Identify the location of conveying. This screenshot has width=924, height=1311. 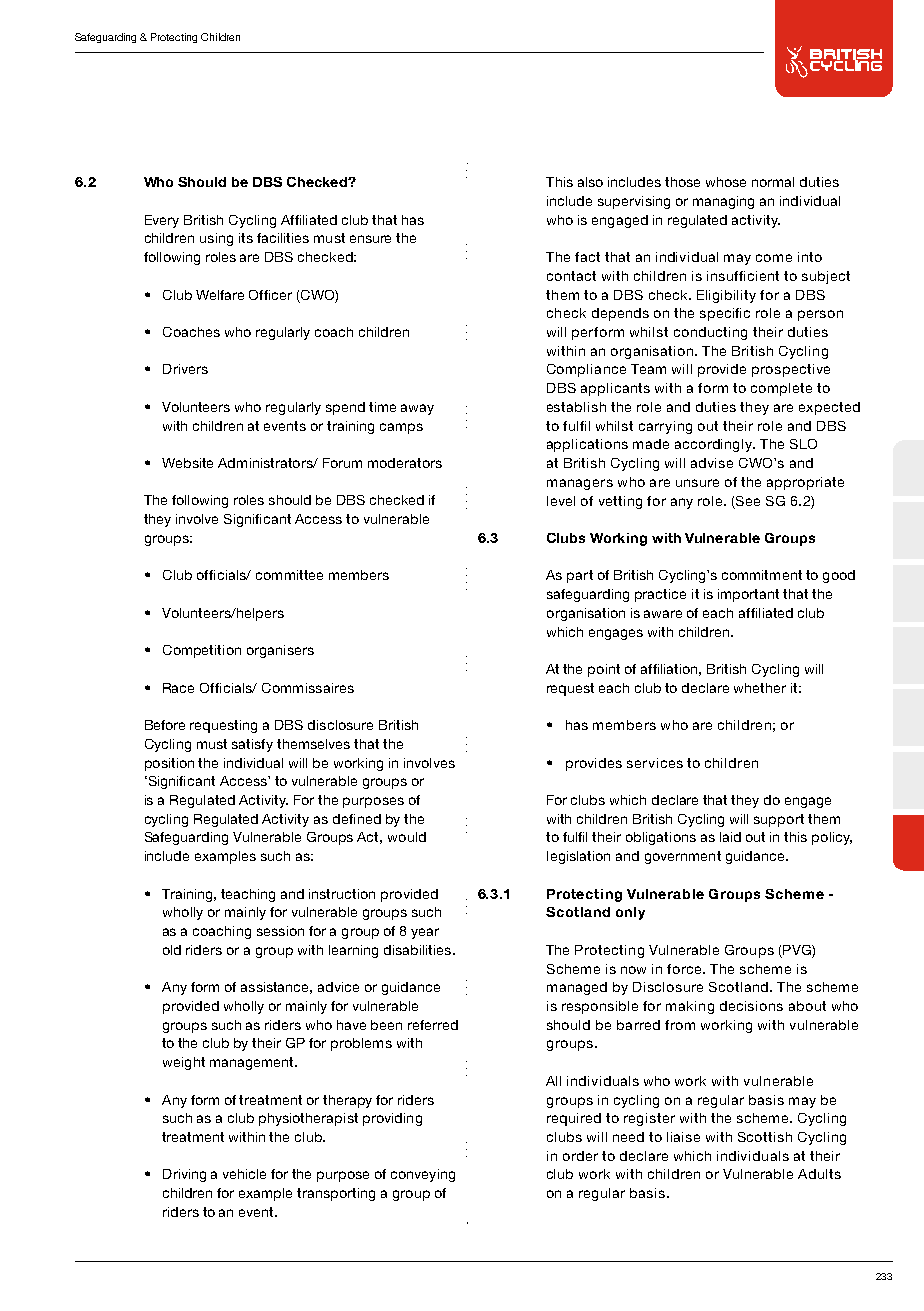
(423, 1175).
